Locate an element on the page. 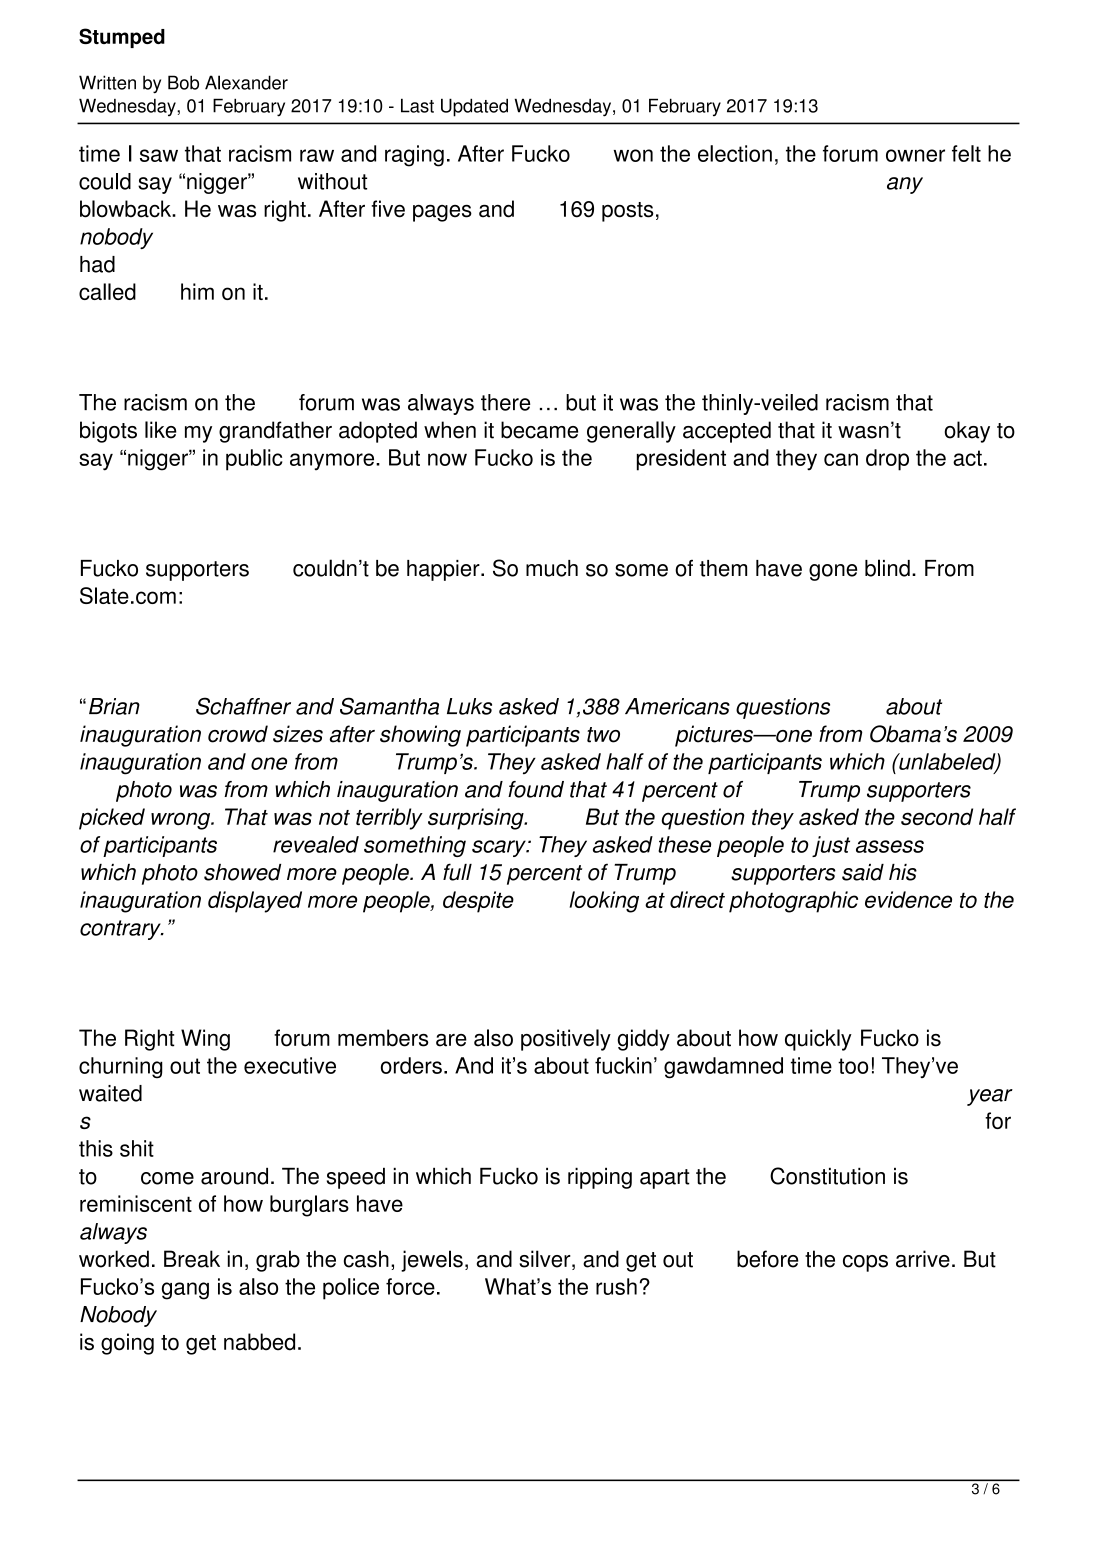 Image resolution: width=1097 pixels, height=1551 pixels. owner is located at coordinates (915, 155).
